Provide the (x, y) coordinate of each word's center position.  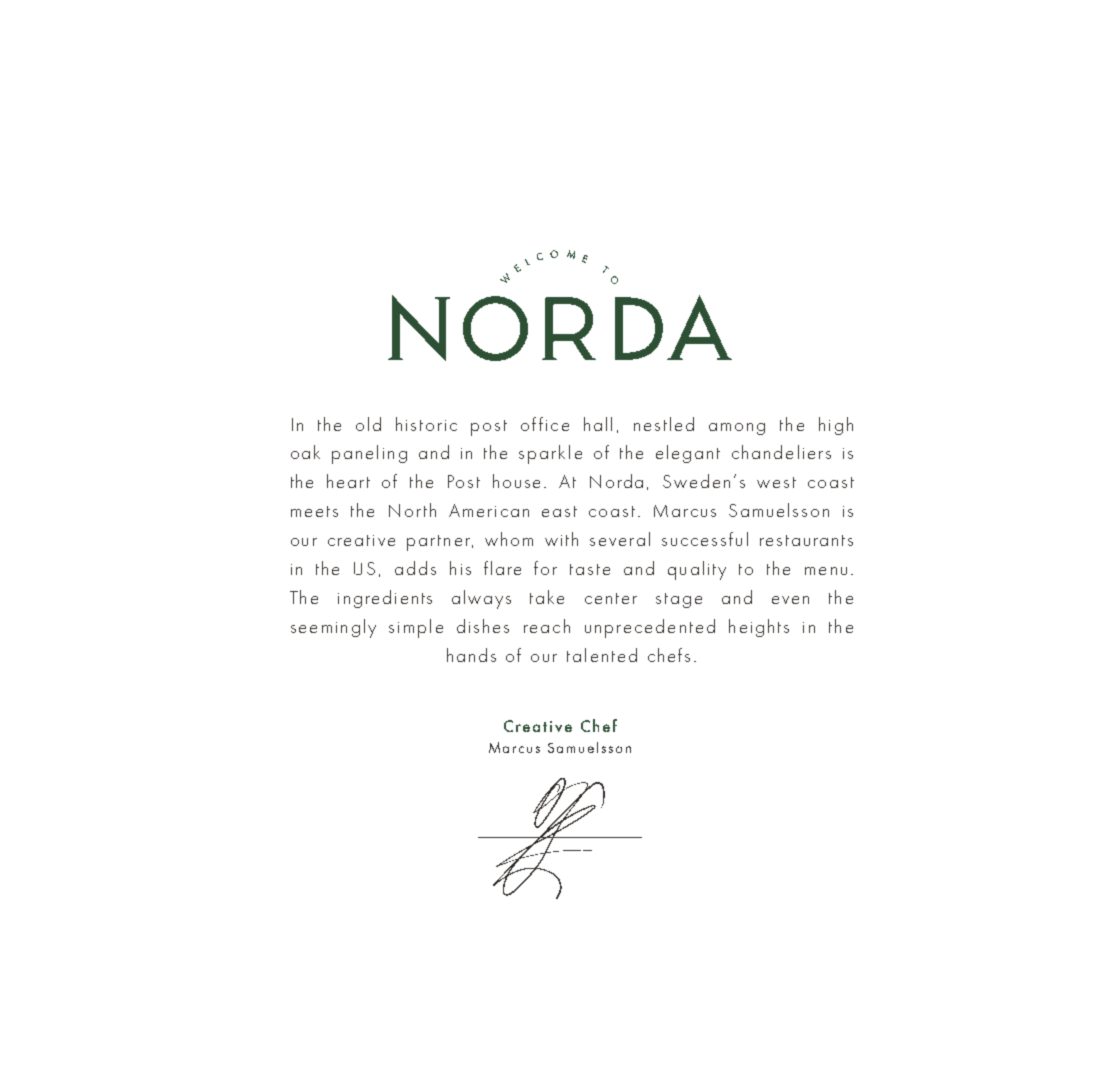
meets (314, 511)
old (368, 424)
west (776, 482)
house (516, 481)
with (561, 539)
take (547, 597)
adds (415, 568)
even (790, 600)
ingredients (385, 599)
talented (602, 655)
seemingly (333, 628)
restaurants (806, 540)
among (737, 429)
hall (598, 424)
